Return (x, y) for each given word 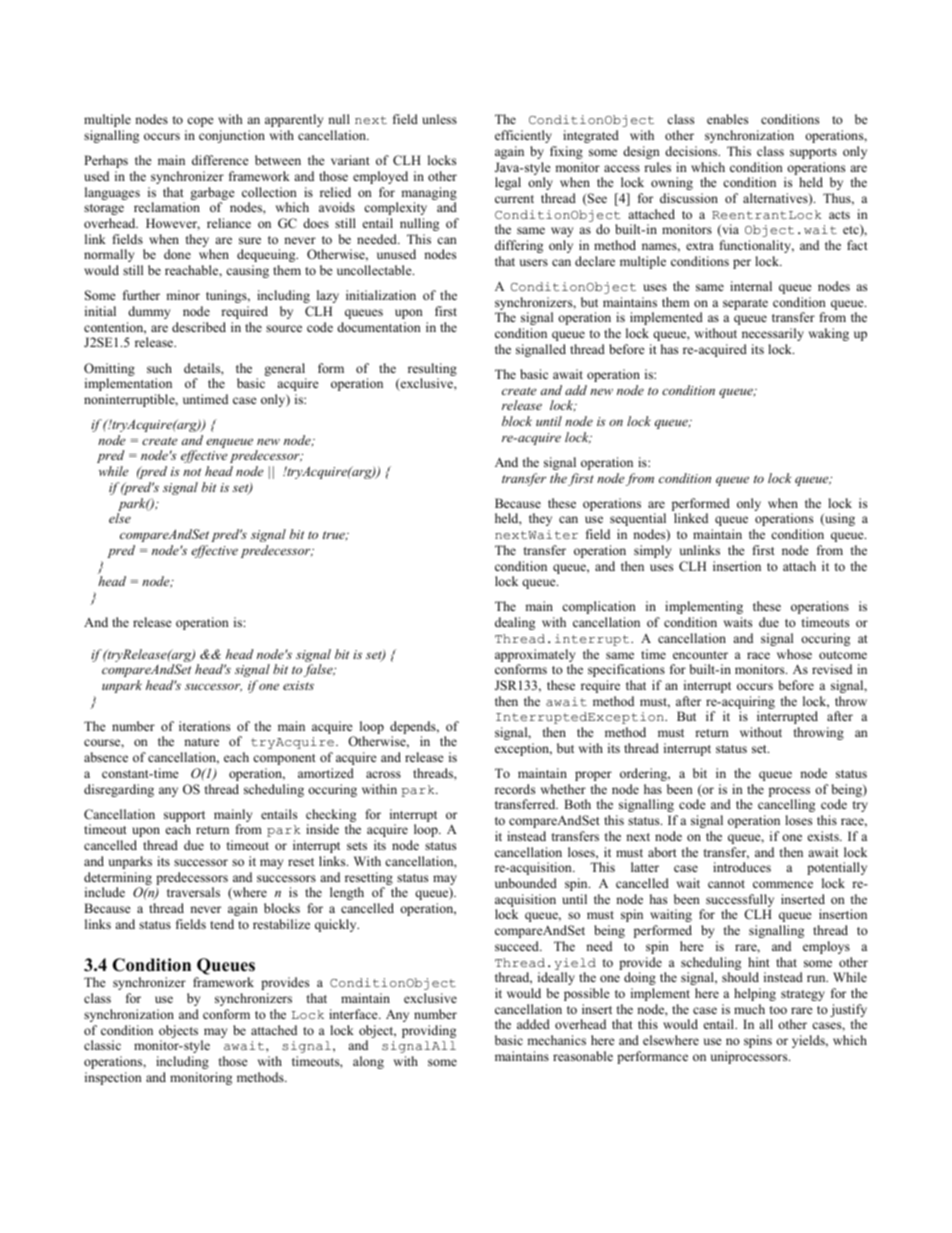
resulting (432, 369)
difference (220, 160)
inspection (113, 1078)
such (159, 368)
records (515, 789)
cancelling (786, 805)
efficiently (523, 136)
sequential (638, 519)
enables (727, 119)
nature (201, 742)
